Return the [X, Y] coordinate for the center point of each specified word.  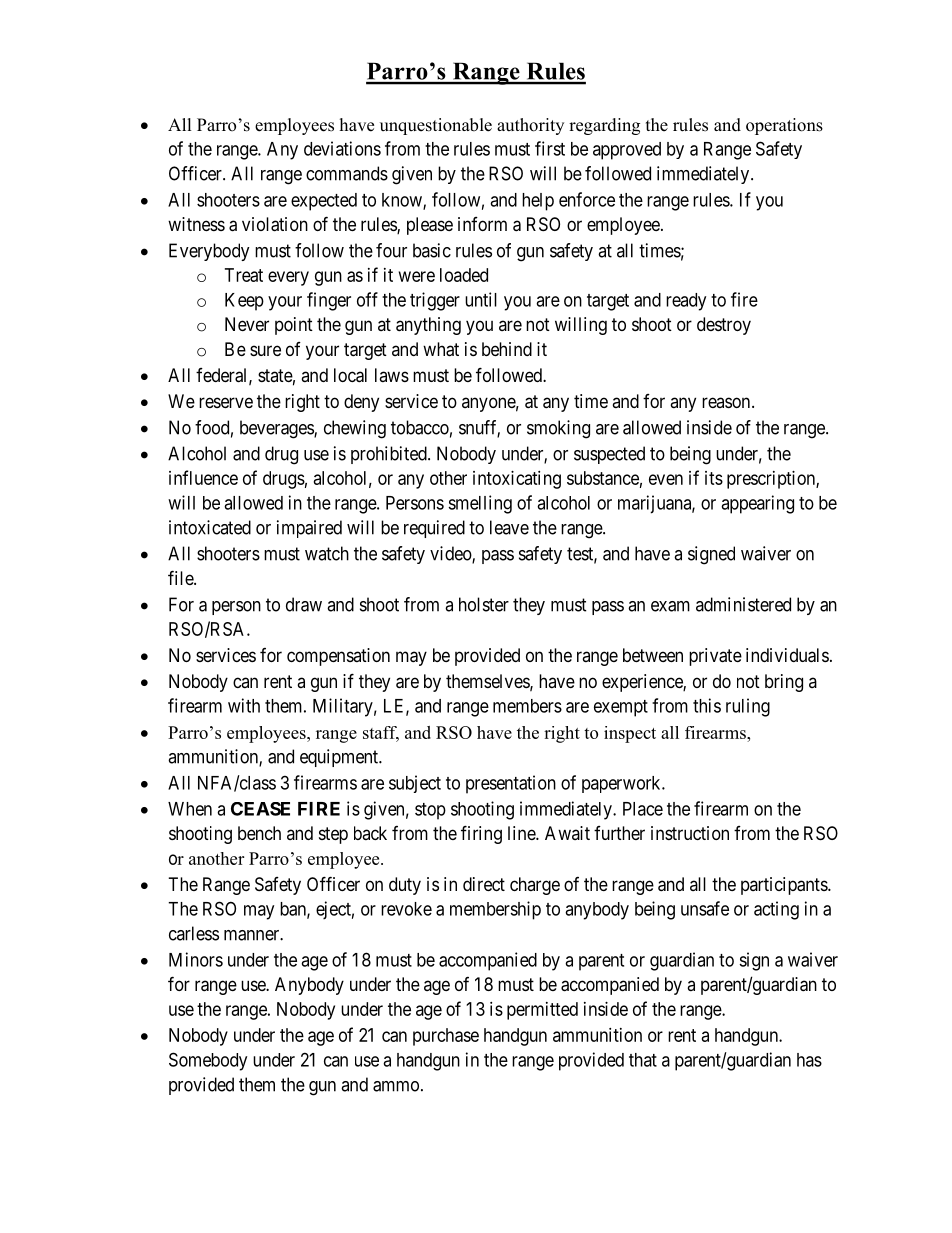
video [451, 554]
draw [304, 604]
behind [507, 349]
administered [743, 604]
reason [727, 402]
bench [259, 833]
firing [481, 834]
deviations [342, 148]
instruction [690, 833]
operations [784, 126]
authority [530, 126]
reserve [226, 402]
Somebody [208, 1061]
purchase [446, 1037]
